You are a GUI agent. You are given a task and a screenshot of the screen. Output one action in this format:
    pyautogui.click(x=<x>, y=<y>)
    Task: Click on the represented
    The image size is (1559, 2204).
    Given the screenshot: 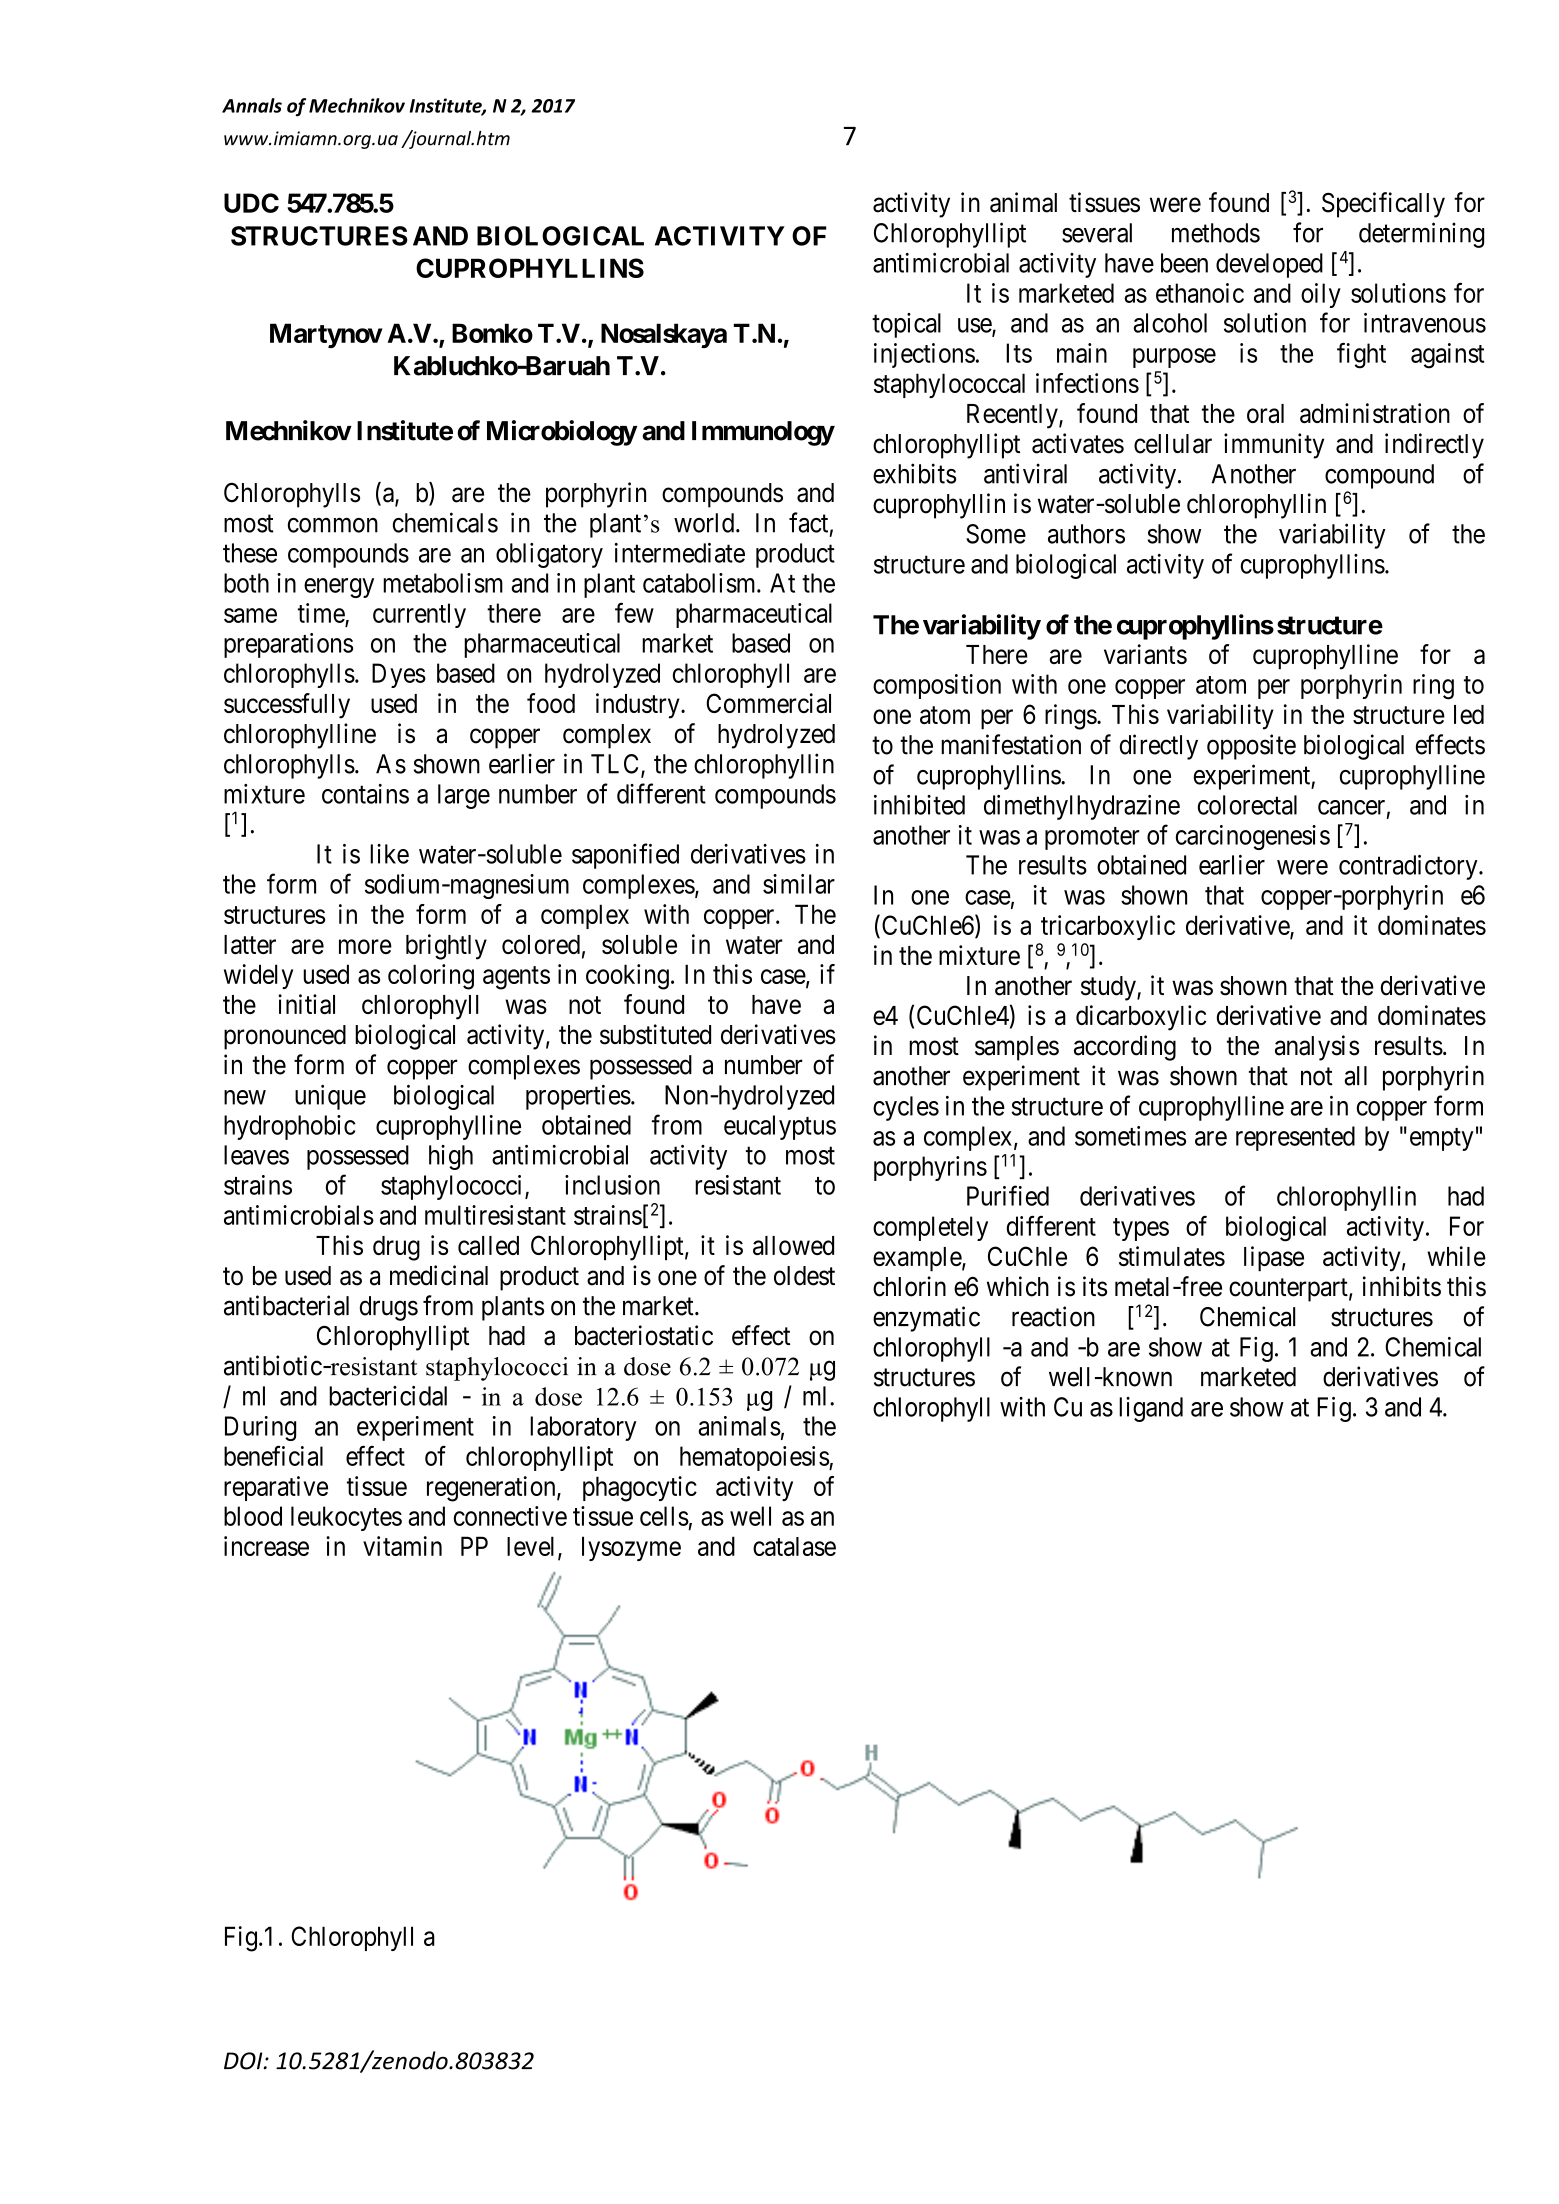 What is the action you would take?
    pyautogui.click(x=1295, y=1138)
